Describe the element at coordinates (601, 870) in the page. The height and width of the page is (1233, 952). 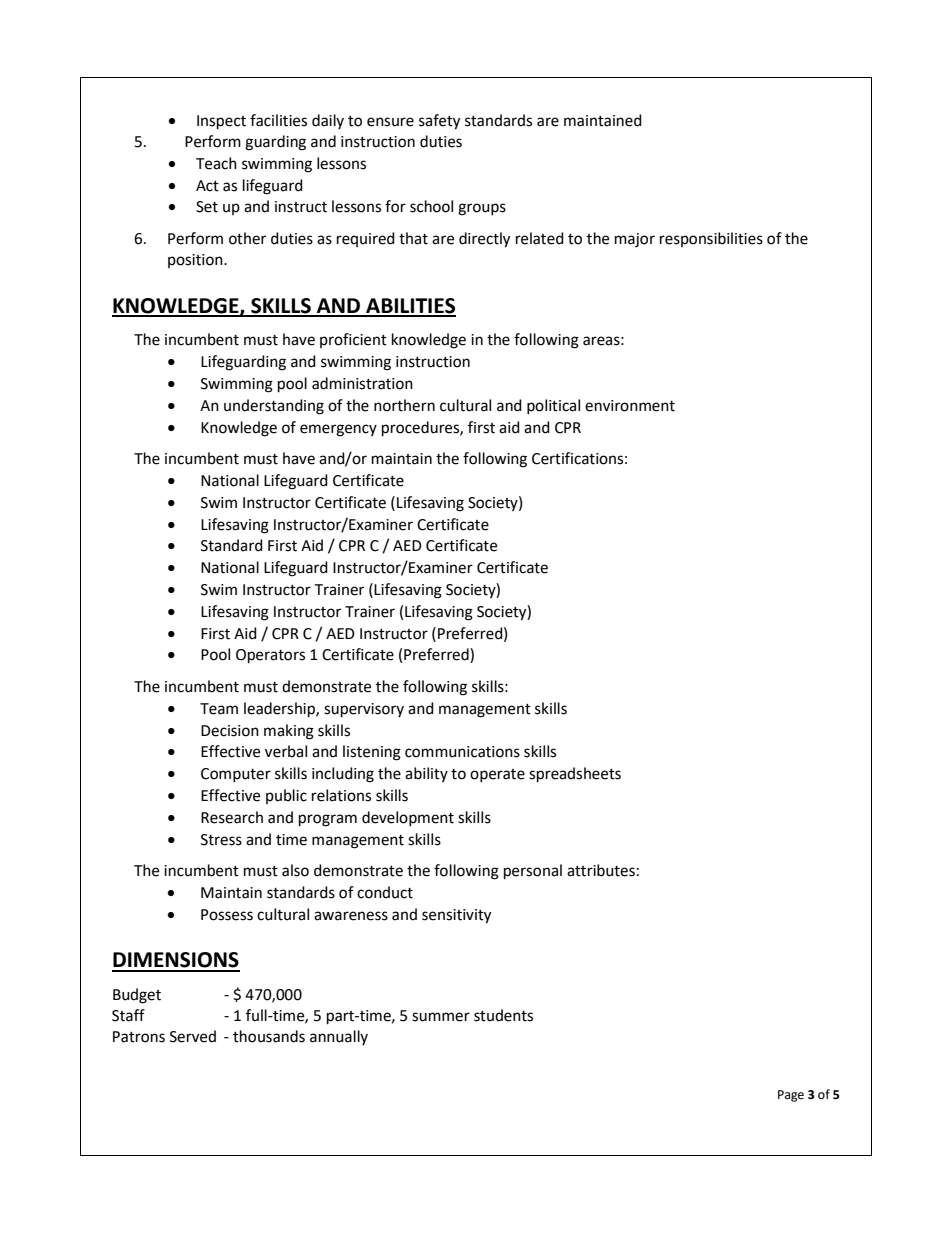
I see `attributes` at that location.
